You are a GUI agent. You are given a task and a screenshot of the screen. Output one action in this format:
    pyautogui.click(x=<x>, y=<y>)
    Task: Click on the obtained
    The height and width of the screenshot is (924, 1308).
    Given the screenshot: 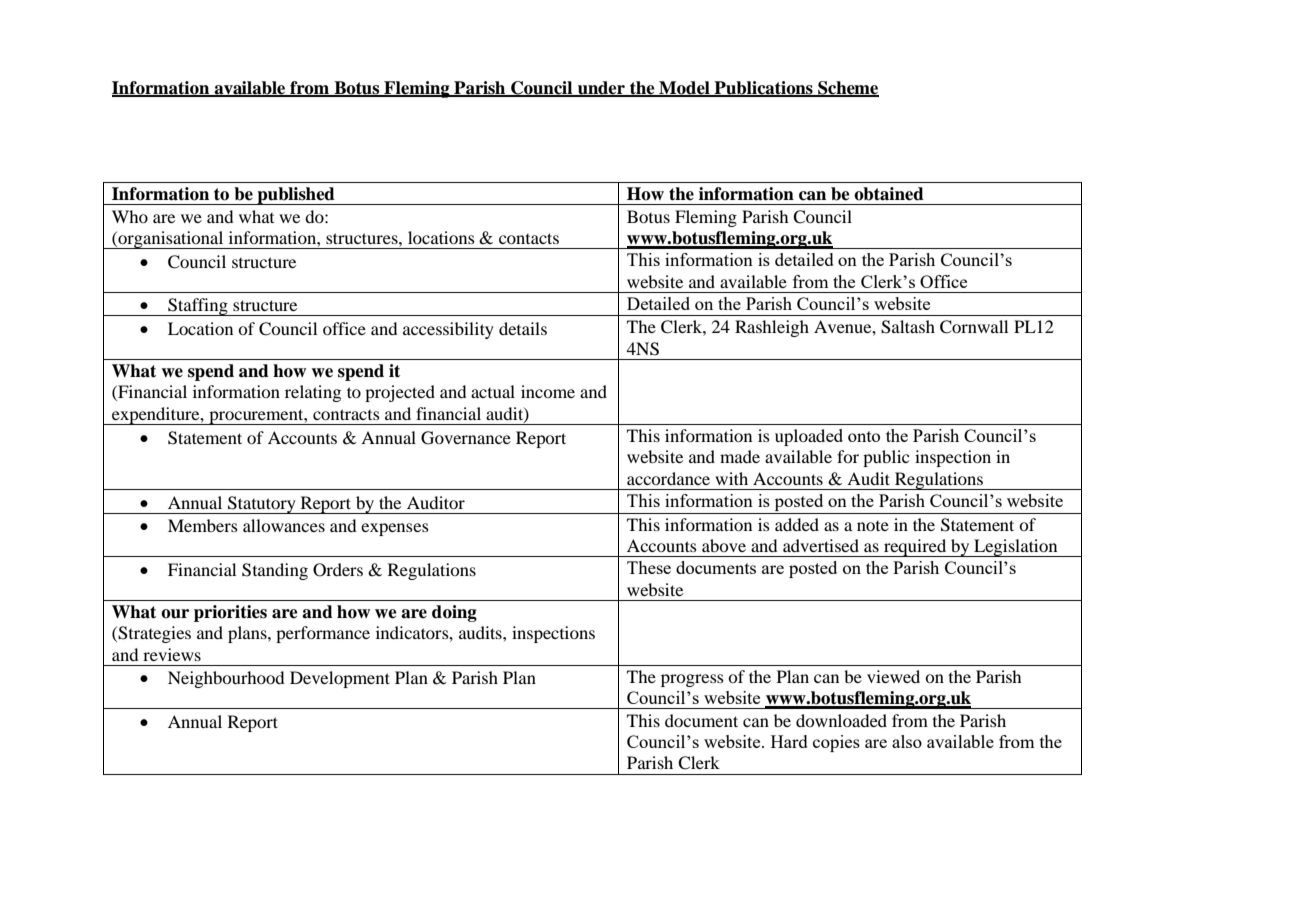 What is the action you would take?
    pyautogui.click(x=889, y=194)
